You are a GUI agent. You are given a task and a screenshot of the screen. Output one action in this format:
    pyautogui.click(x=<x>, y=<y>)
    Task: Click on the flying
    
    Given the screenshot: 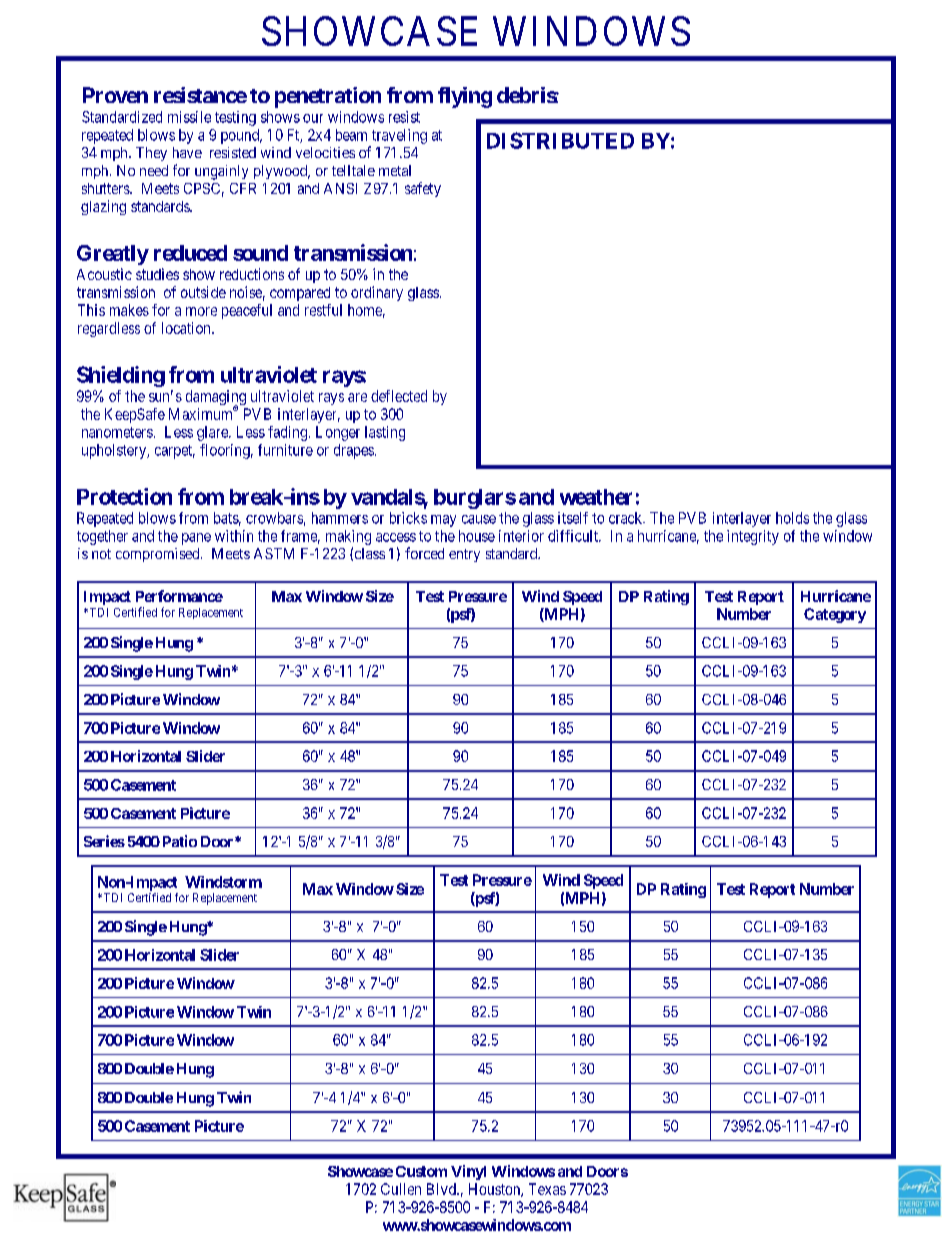 What is the action you would take?
    pyautogui.click(x=465, y=97)
